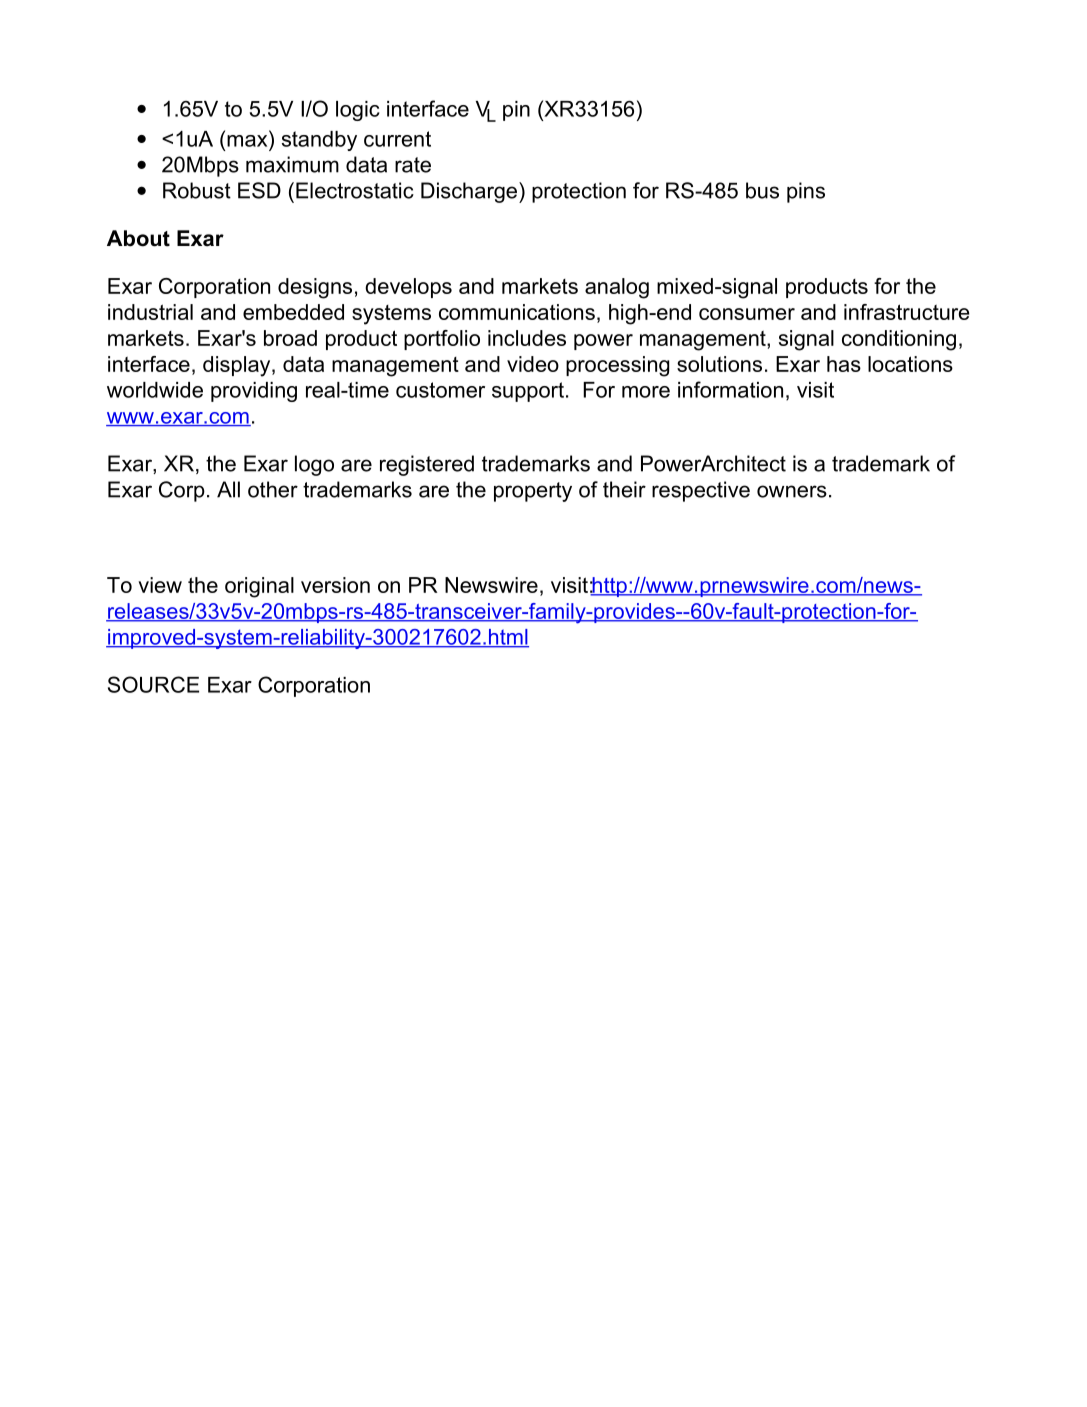  Describe the element at coordinates (335, 585) in the screenshot. I see `version` at that location.
